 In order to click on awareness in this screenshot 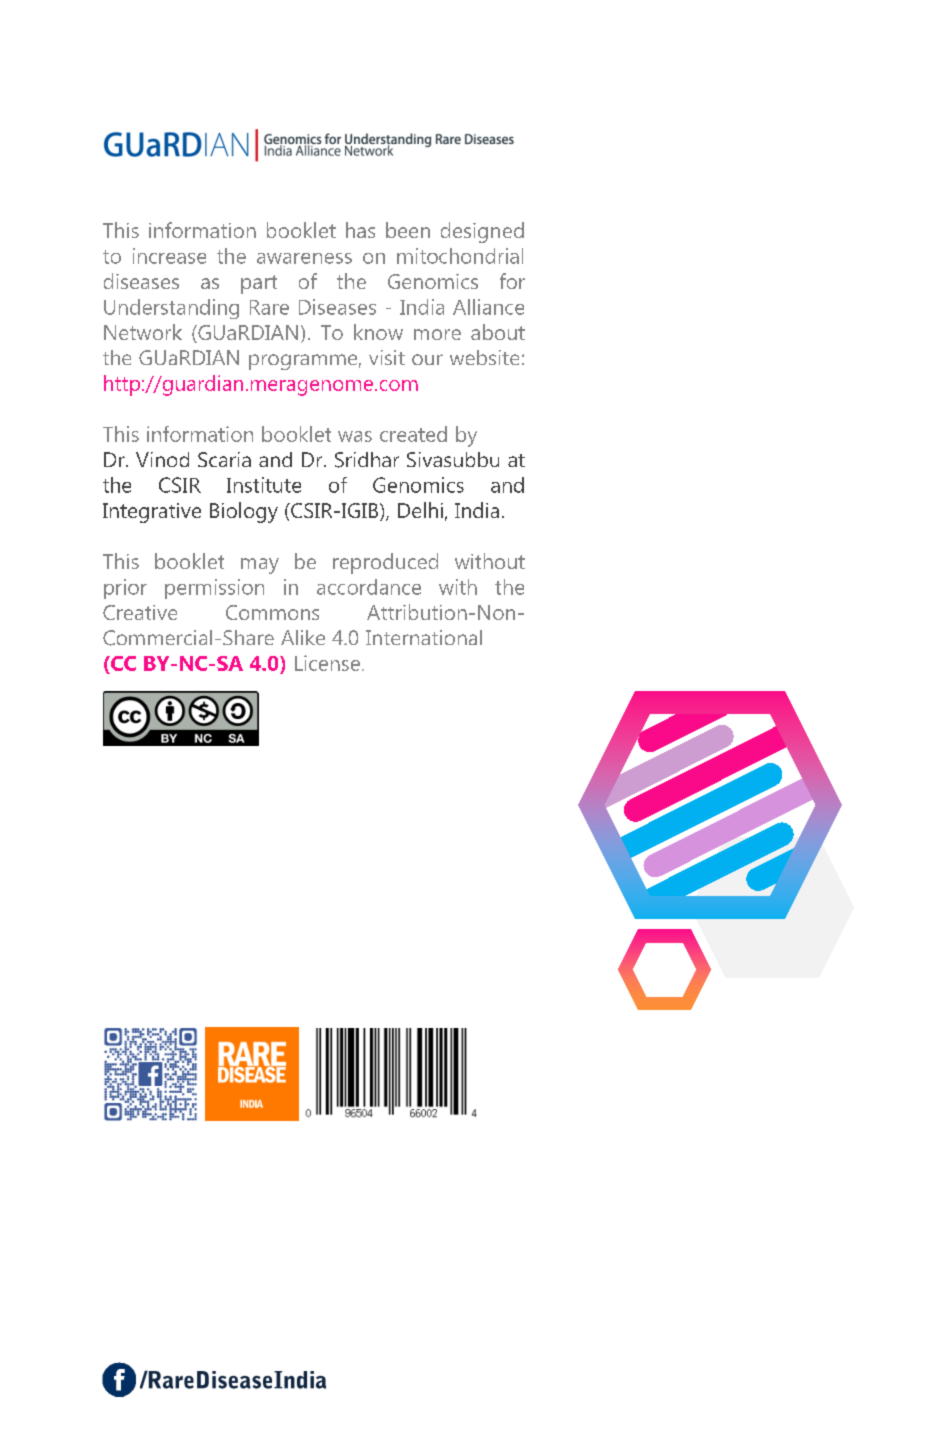, I will do `click(304, 258)`.
